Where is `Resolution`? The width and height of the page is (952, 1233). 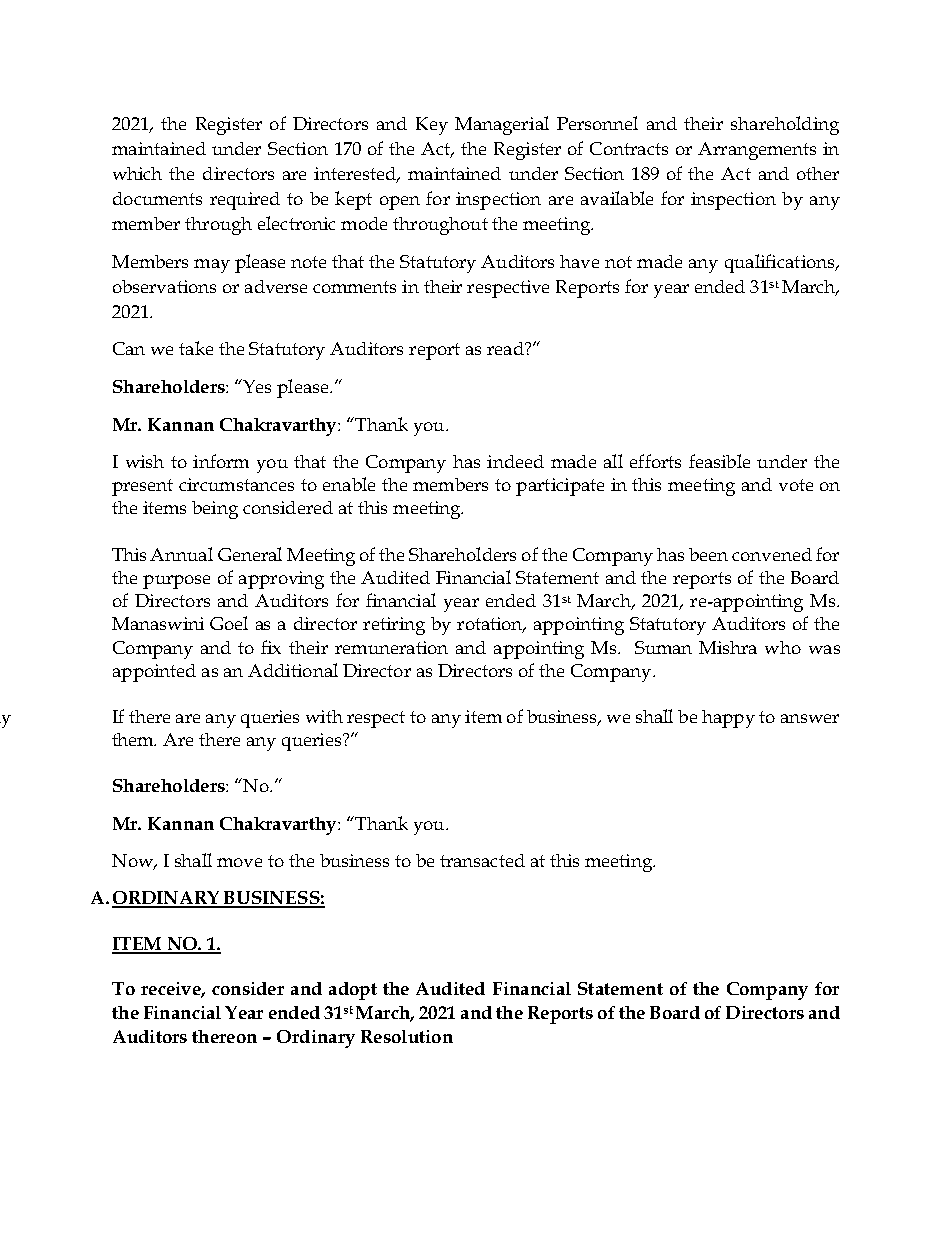
Resolution is located at coordinates (407, 1036).
